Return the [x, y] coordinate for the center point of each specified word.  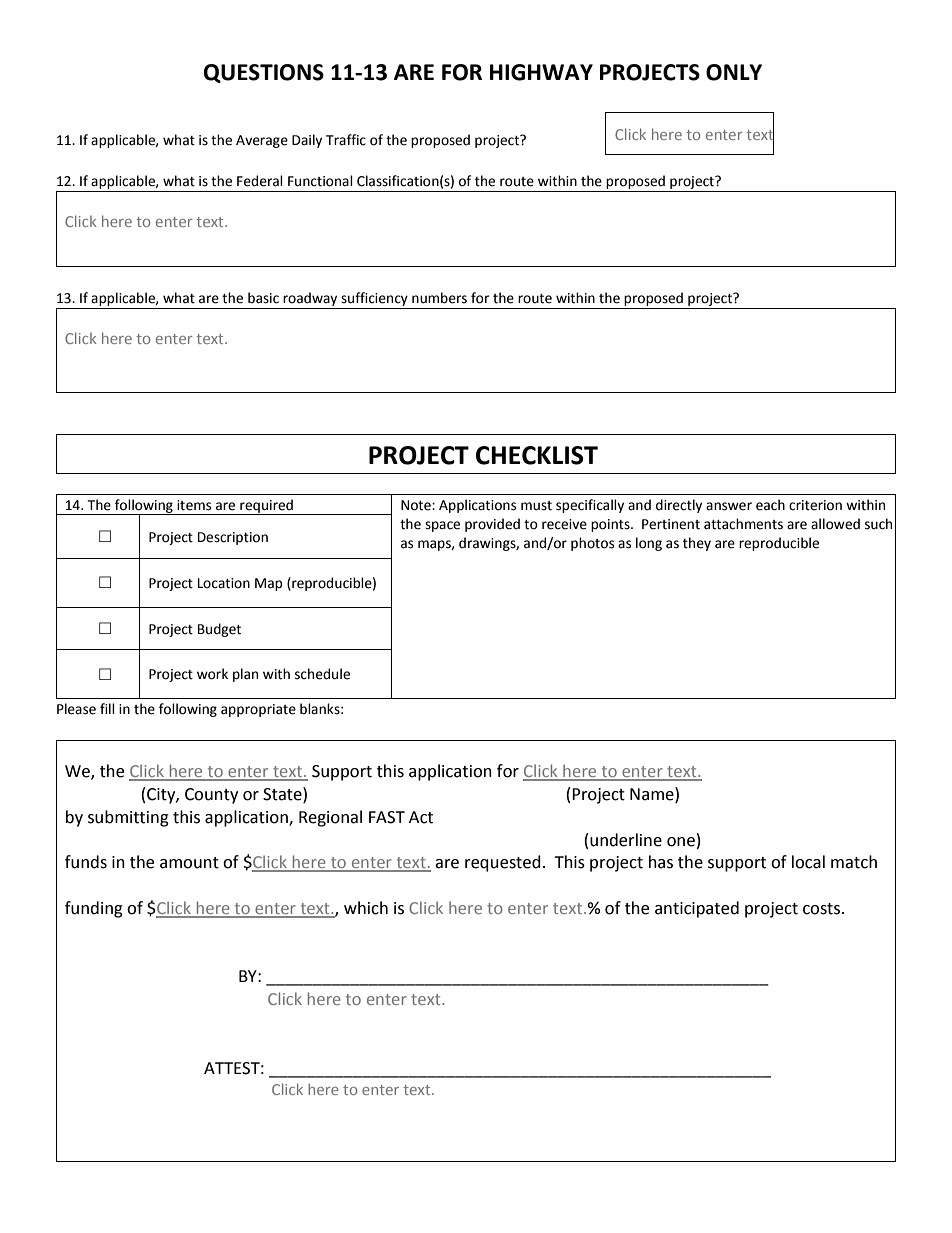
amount [189, 863]
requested [503, 863]
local [808, 862]
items [194, 505]
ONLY [734, 72]
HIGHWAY [541, 72]
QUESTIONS [264, 73]
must [536, 506]
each [770, 505]
